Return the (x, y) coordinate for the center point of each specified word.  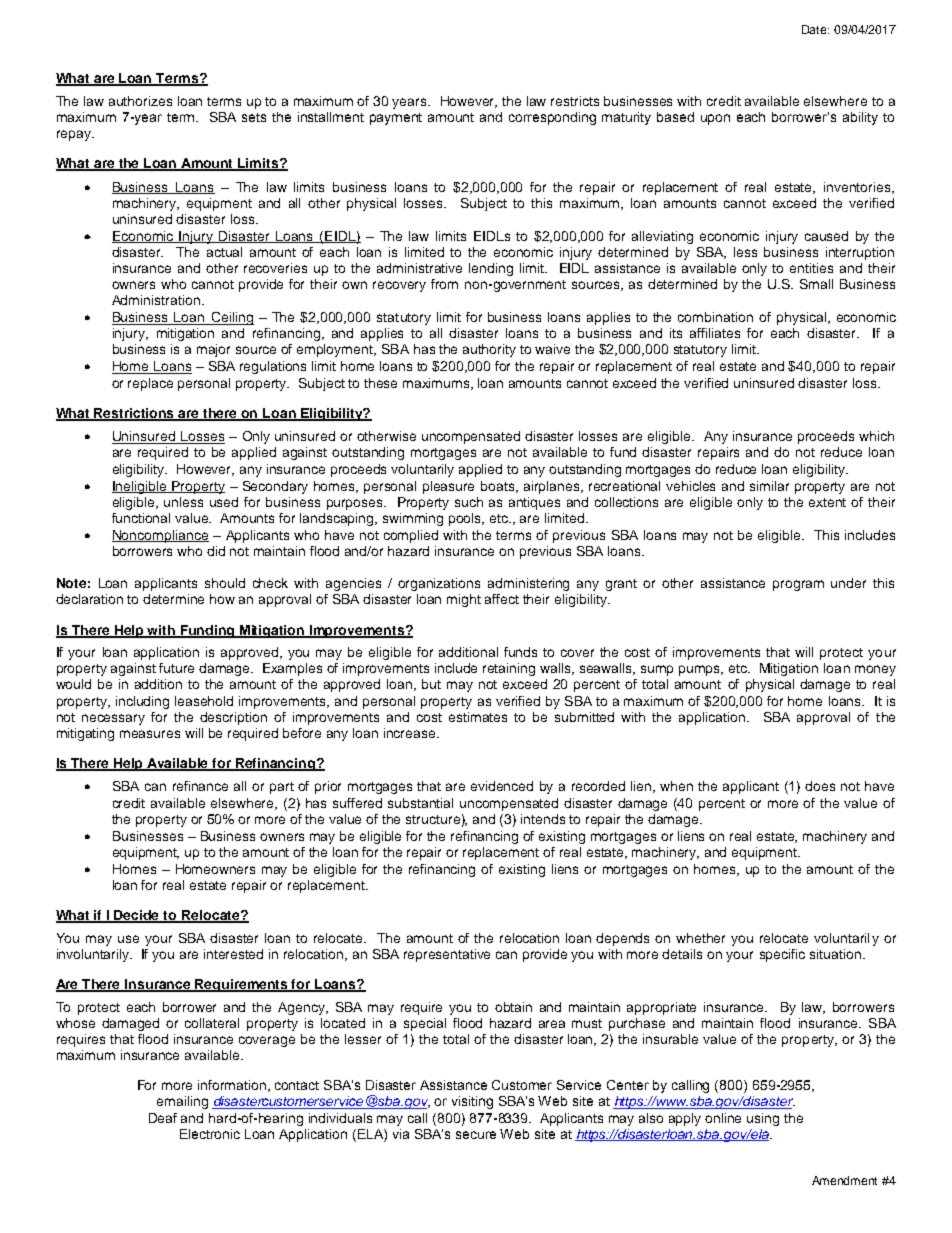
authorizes (140, 101)
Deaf (163, 1118)
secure (476, 1135)
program (798, 585)
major (213, 350)
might (464, 600)
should (225, 583)
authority (489, 350)
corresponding (552, 118)
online (723, 1118)
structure (433, 819)
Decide (137, 916)
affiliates (715, 333)
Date (815, 29)
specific (782, 955)
